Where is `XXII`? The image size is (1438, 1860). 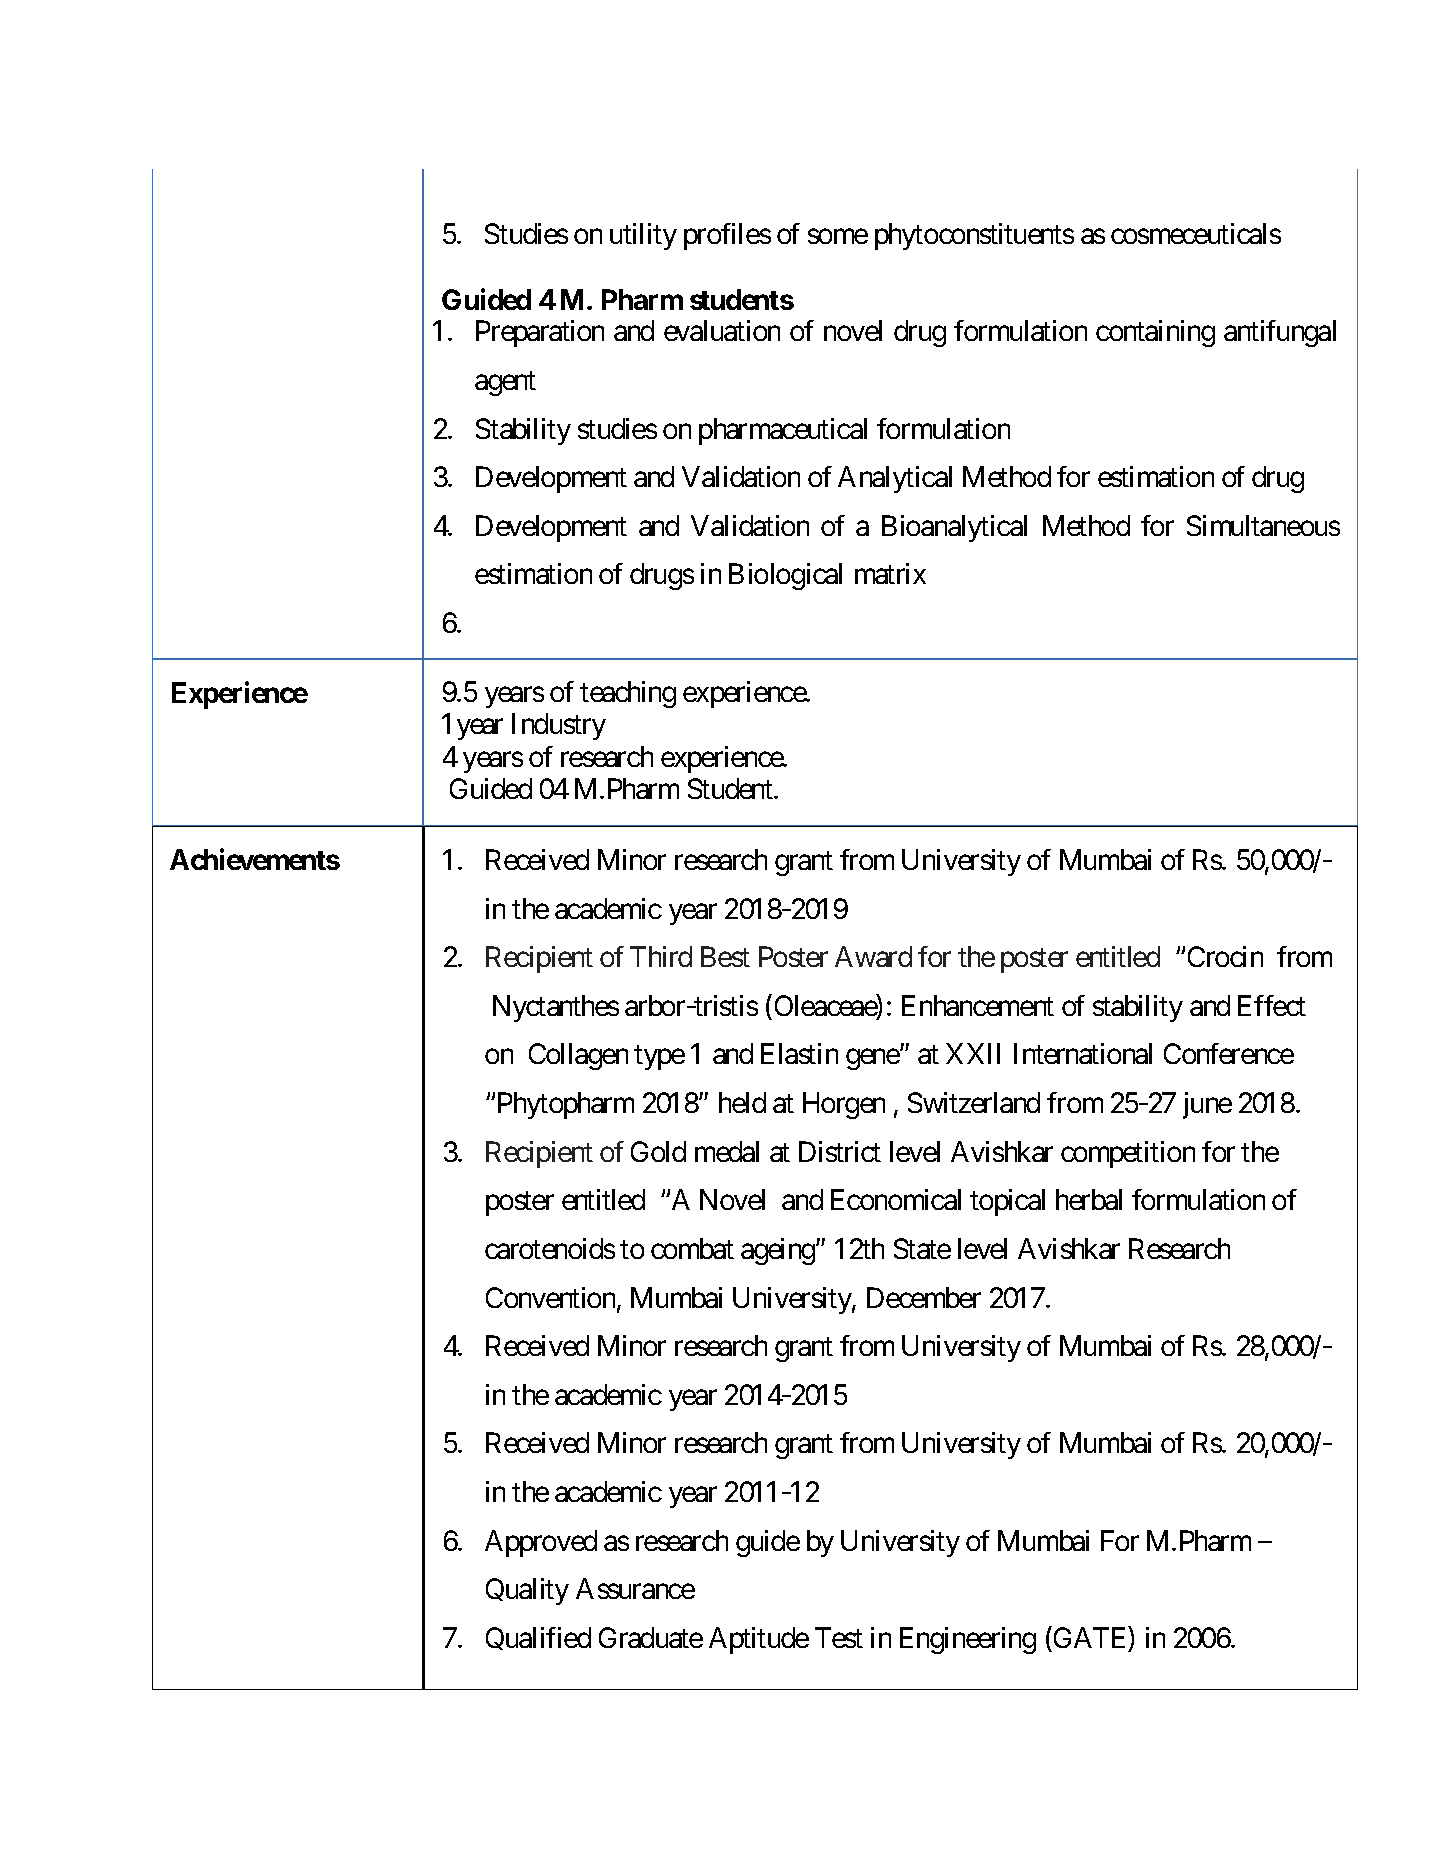 XXII is located at coordinates (973, 1054).
